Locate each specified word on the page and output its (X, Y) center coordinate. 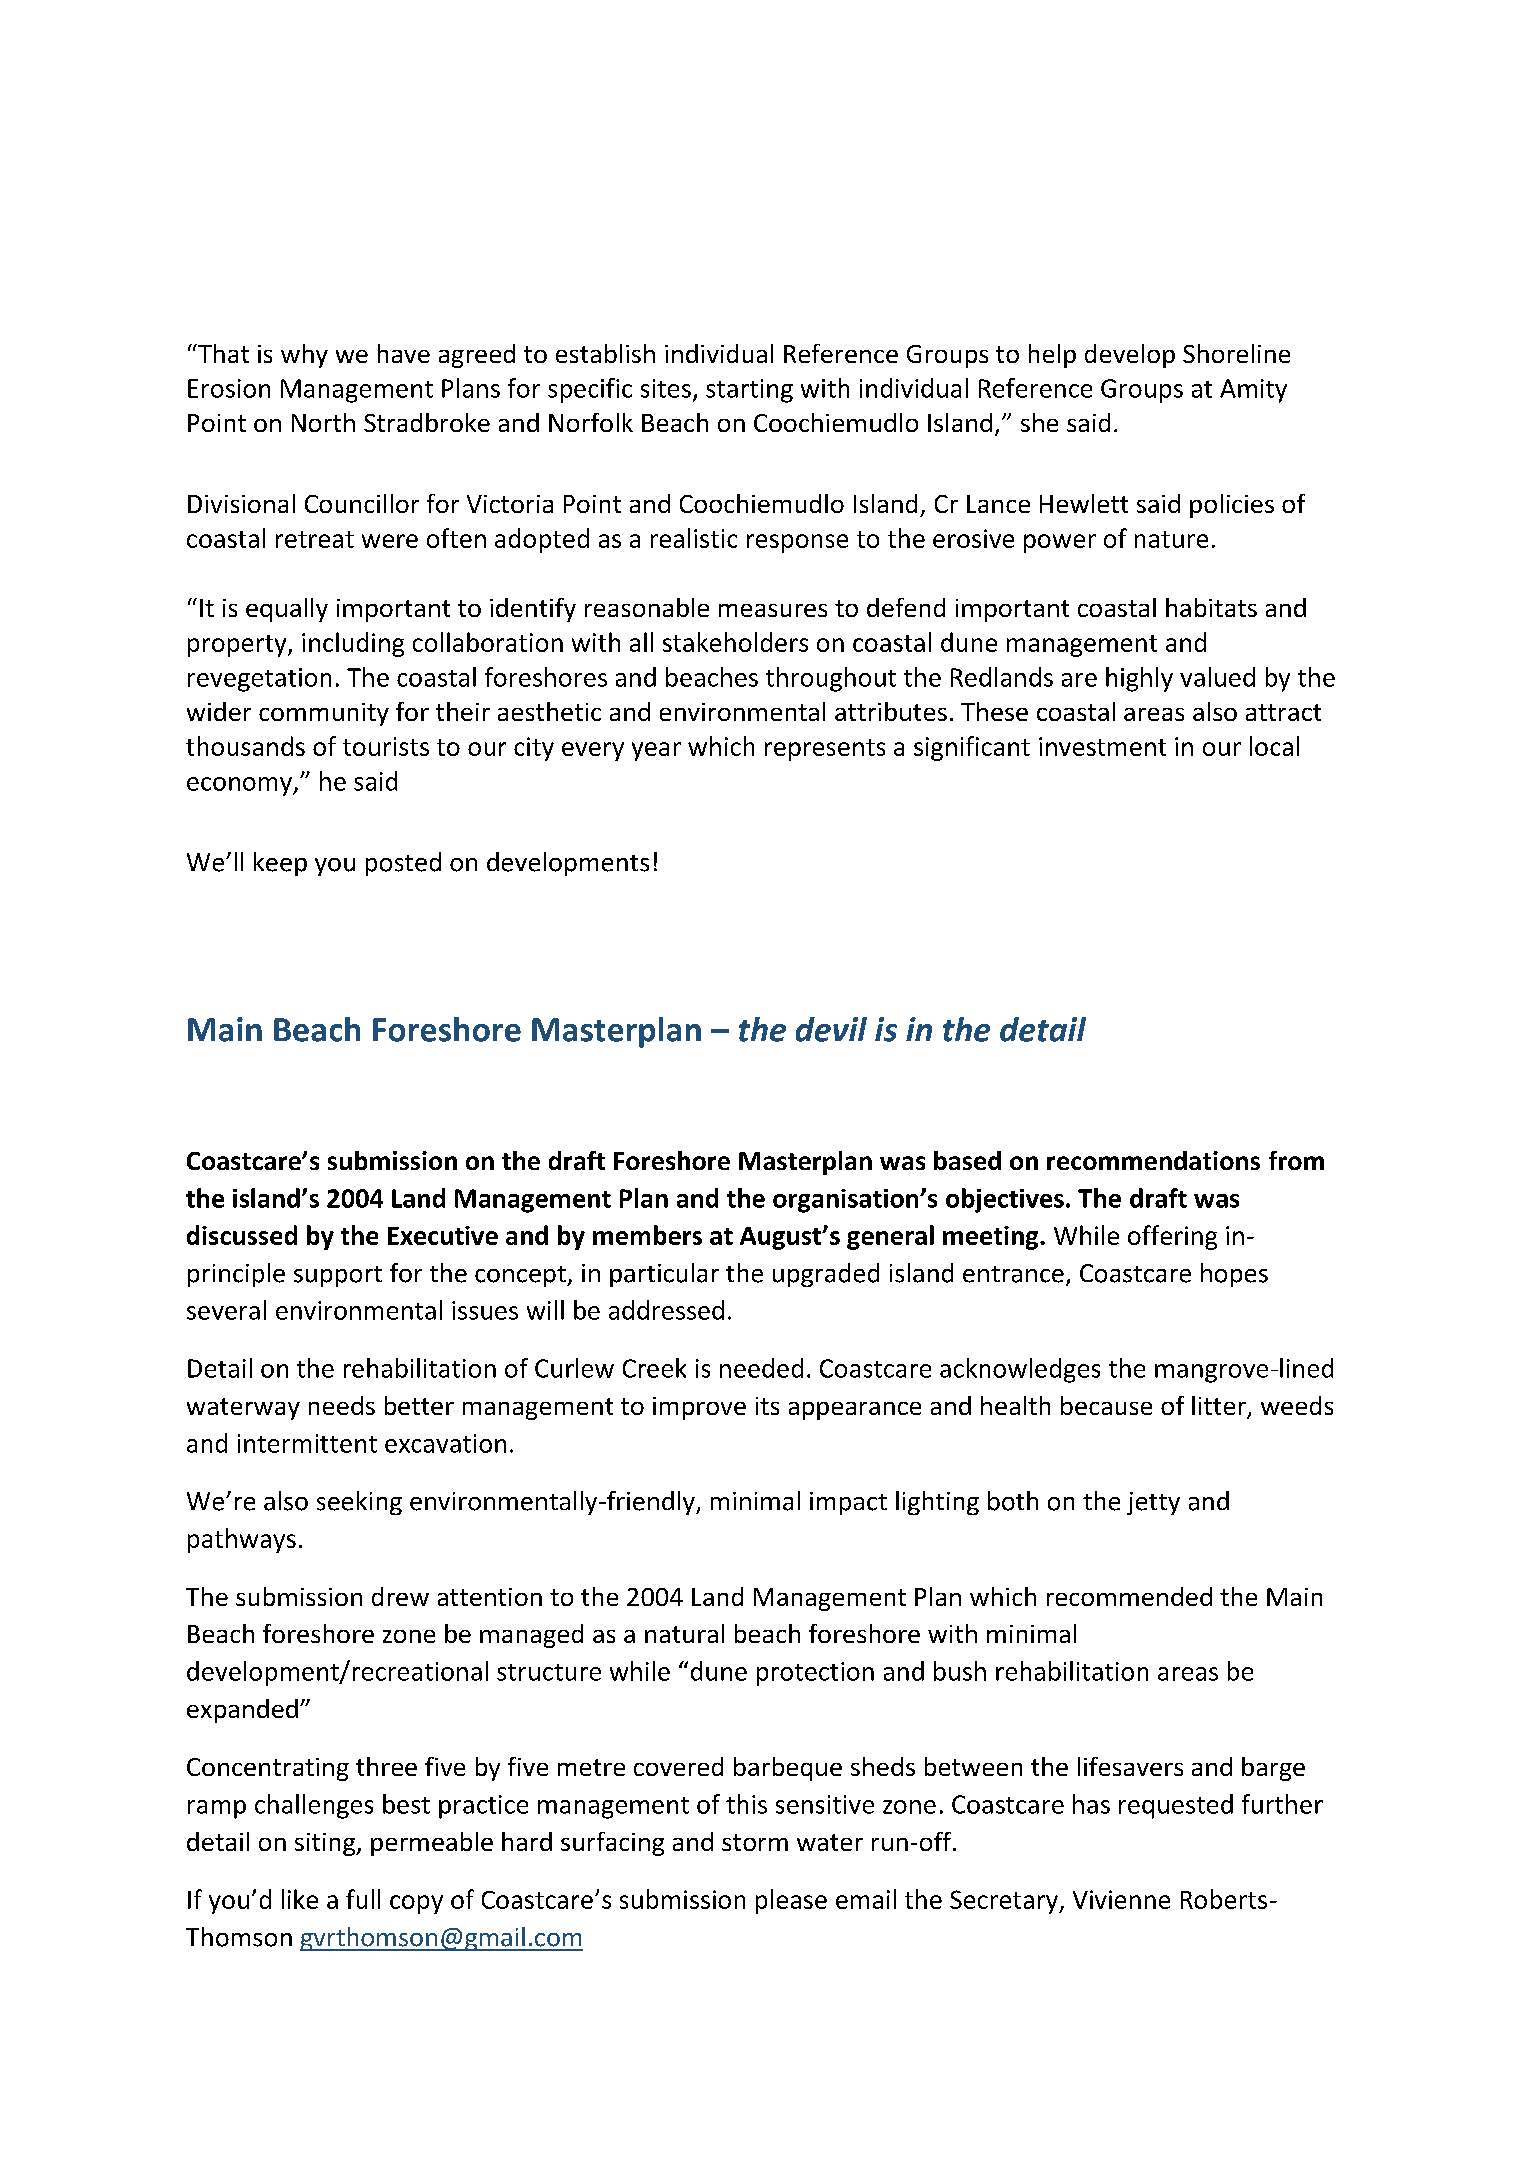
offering (1172, 1237)
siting (326, 1844)
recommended (1129, 1596)
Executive (443, 1235)
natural (684, 1633)
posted (403, 864)
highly (1139, 679)
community (324, 714)
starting (749, 391)
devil (831, 1029)
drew (400, 1596)
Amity (1253, 391)
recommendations (1153, 1160)
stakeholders (735, 642)
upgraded (826, 1275)
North (323, 422)
